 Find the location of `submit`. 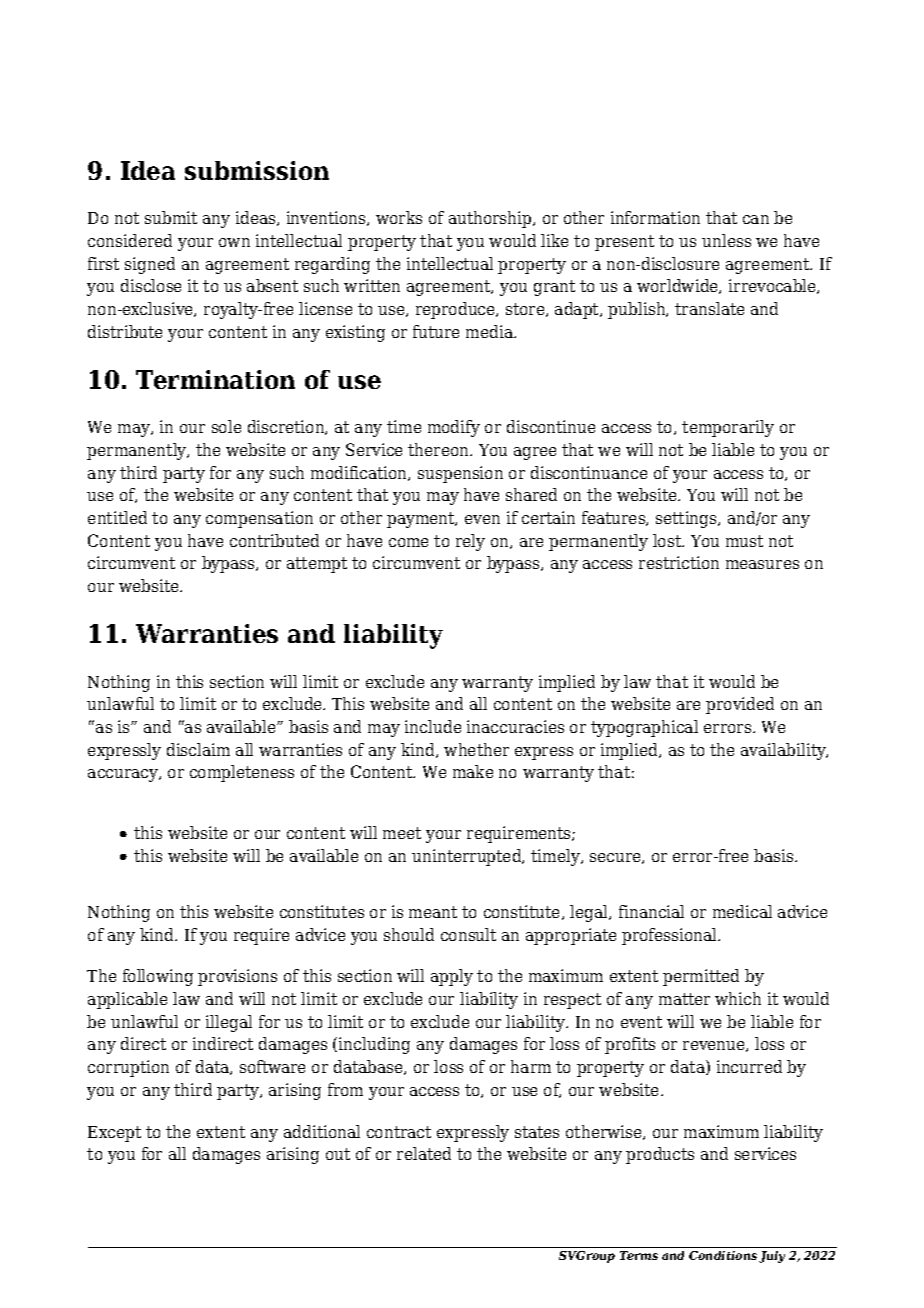

submit is located at coordinates (171, 217).
